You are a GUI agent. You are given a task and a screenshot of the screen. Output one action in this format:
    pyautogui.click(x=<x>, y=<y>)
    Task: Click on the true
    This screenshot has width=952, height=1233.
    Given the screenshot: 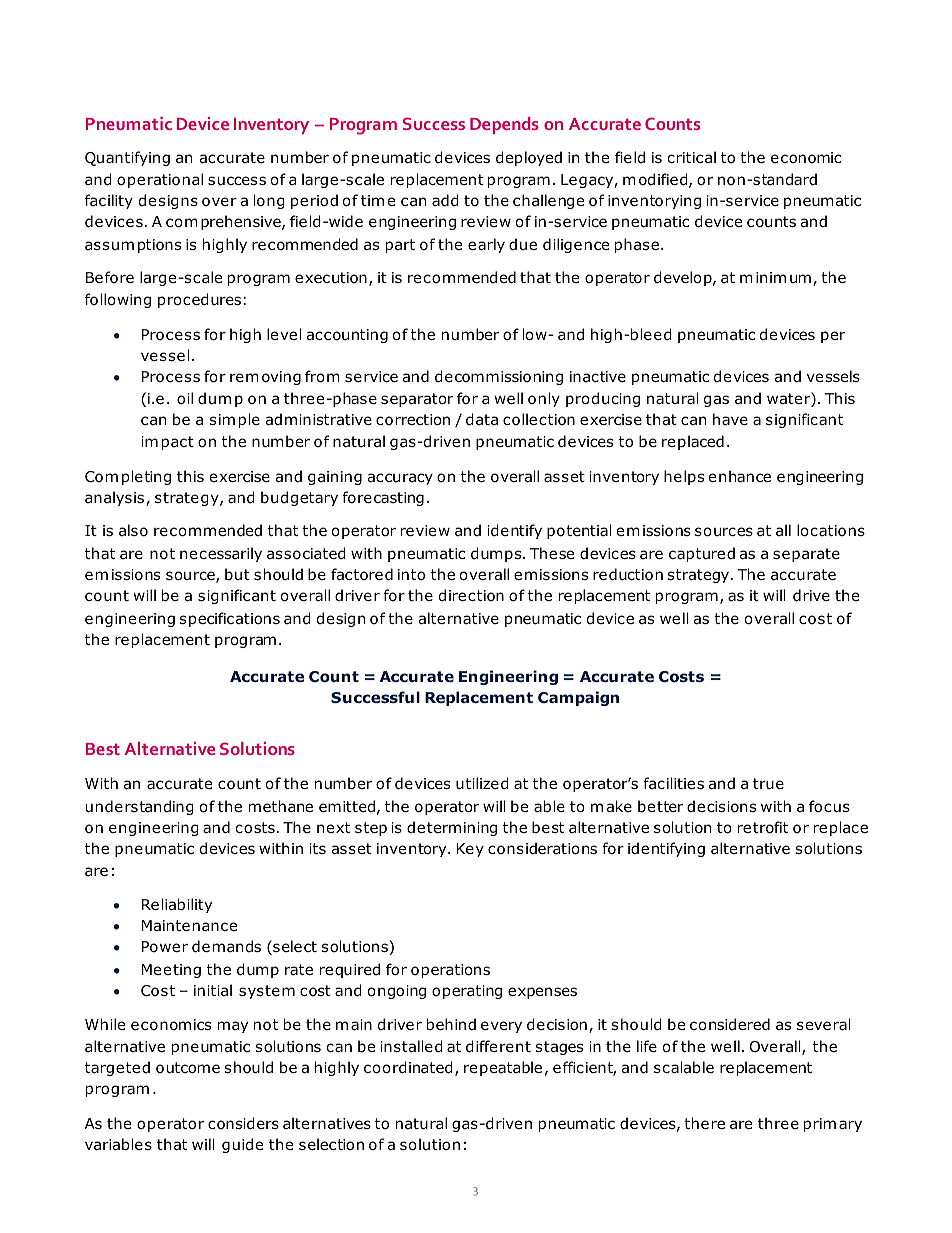 What is the action you would take?
    pyautogui.click(x=768, y=784)
